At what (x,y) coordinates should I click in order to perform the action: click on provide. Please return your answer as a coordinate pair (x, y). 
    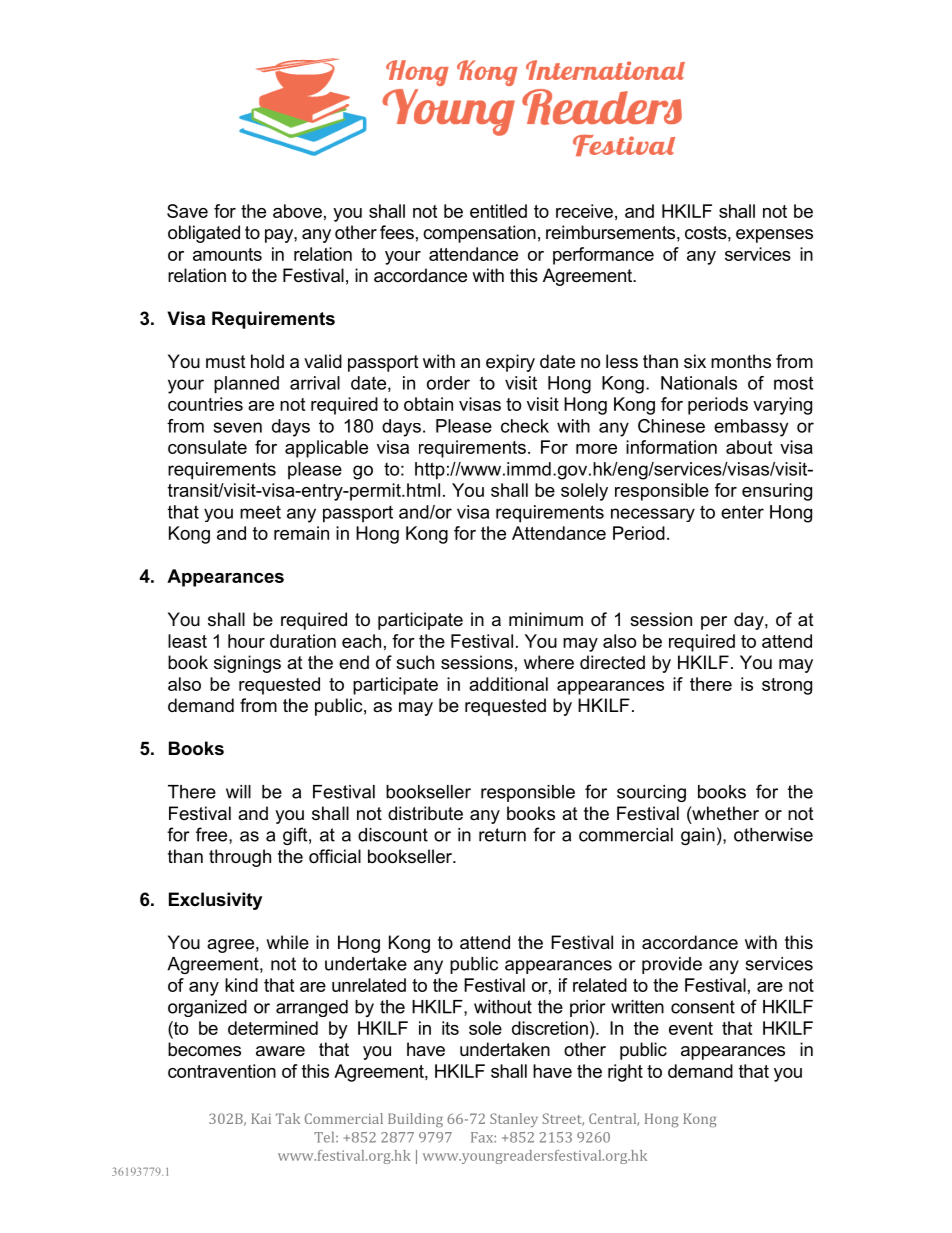
    Looking at the image, I should click on (672, 965).
